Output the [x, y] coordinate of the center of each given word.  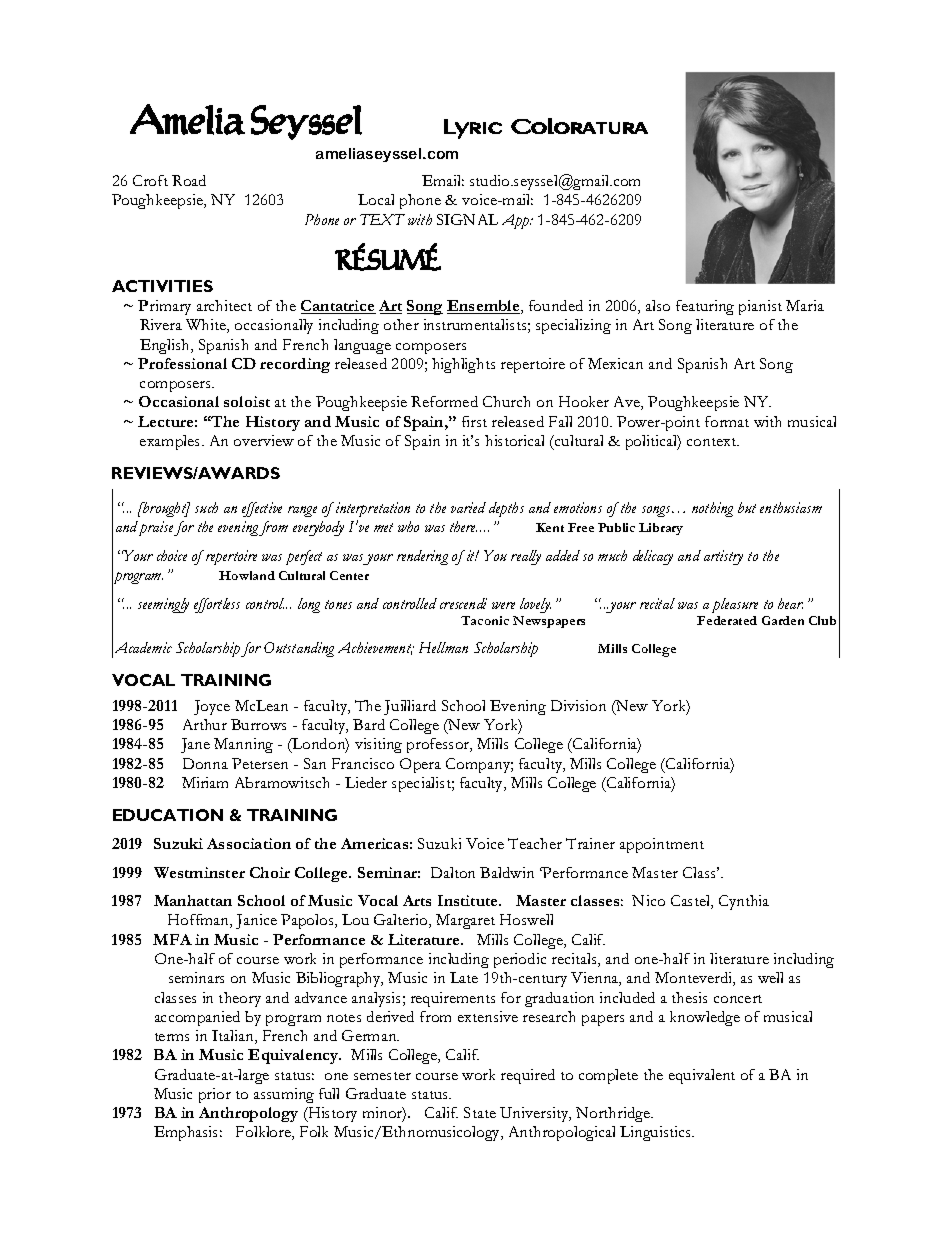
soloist [247, 401]
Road [189, 180]
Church [506, 401]
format [727, 421]
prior [215, 1095]
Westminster [199, 872]
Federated [727, 620]
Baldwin [507, 872]
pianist [760, 307]
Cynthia [744, 902]
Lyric [473, 129]
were [503, 605]
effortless [217, 605]
